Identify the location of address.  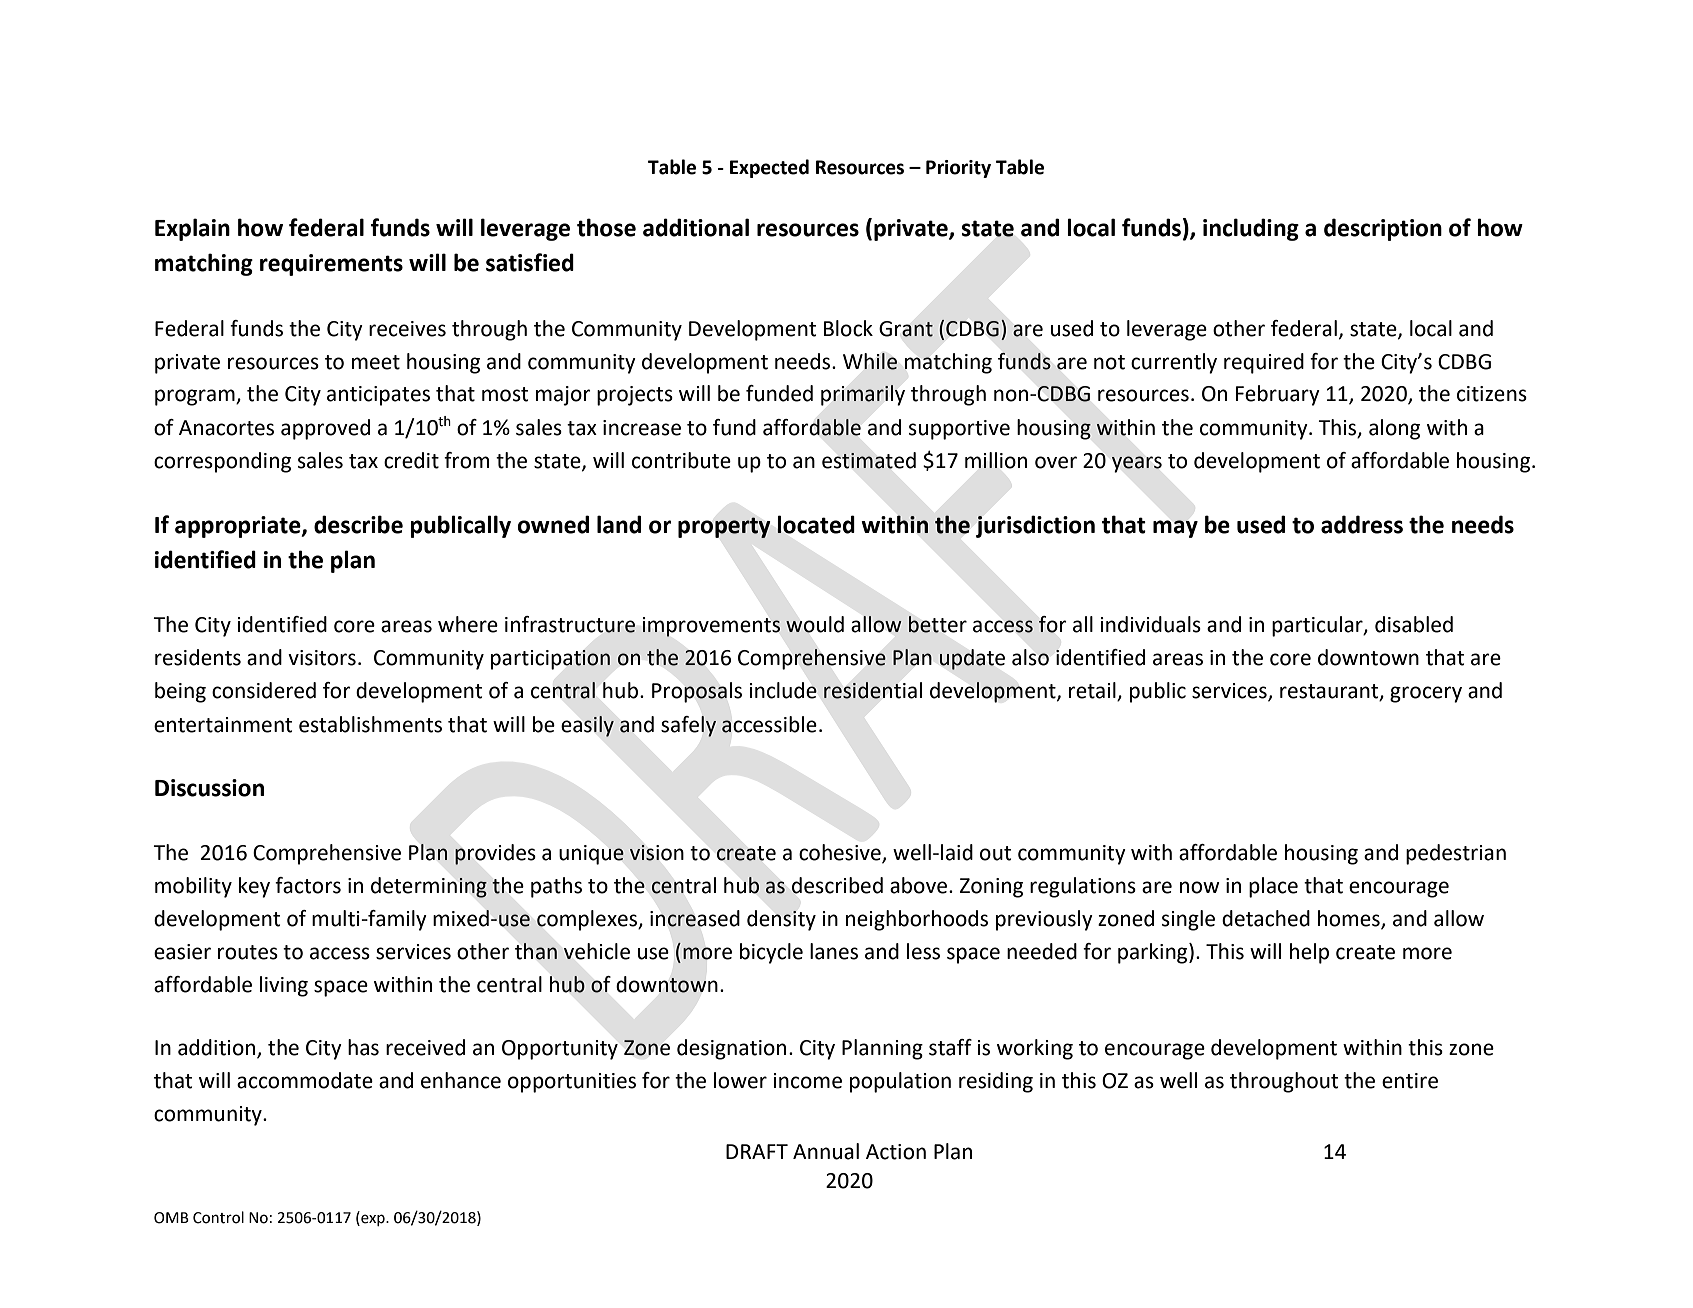
(1362, 524).
